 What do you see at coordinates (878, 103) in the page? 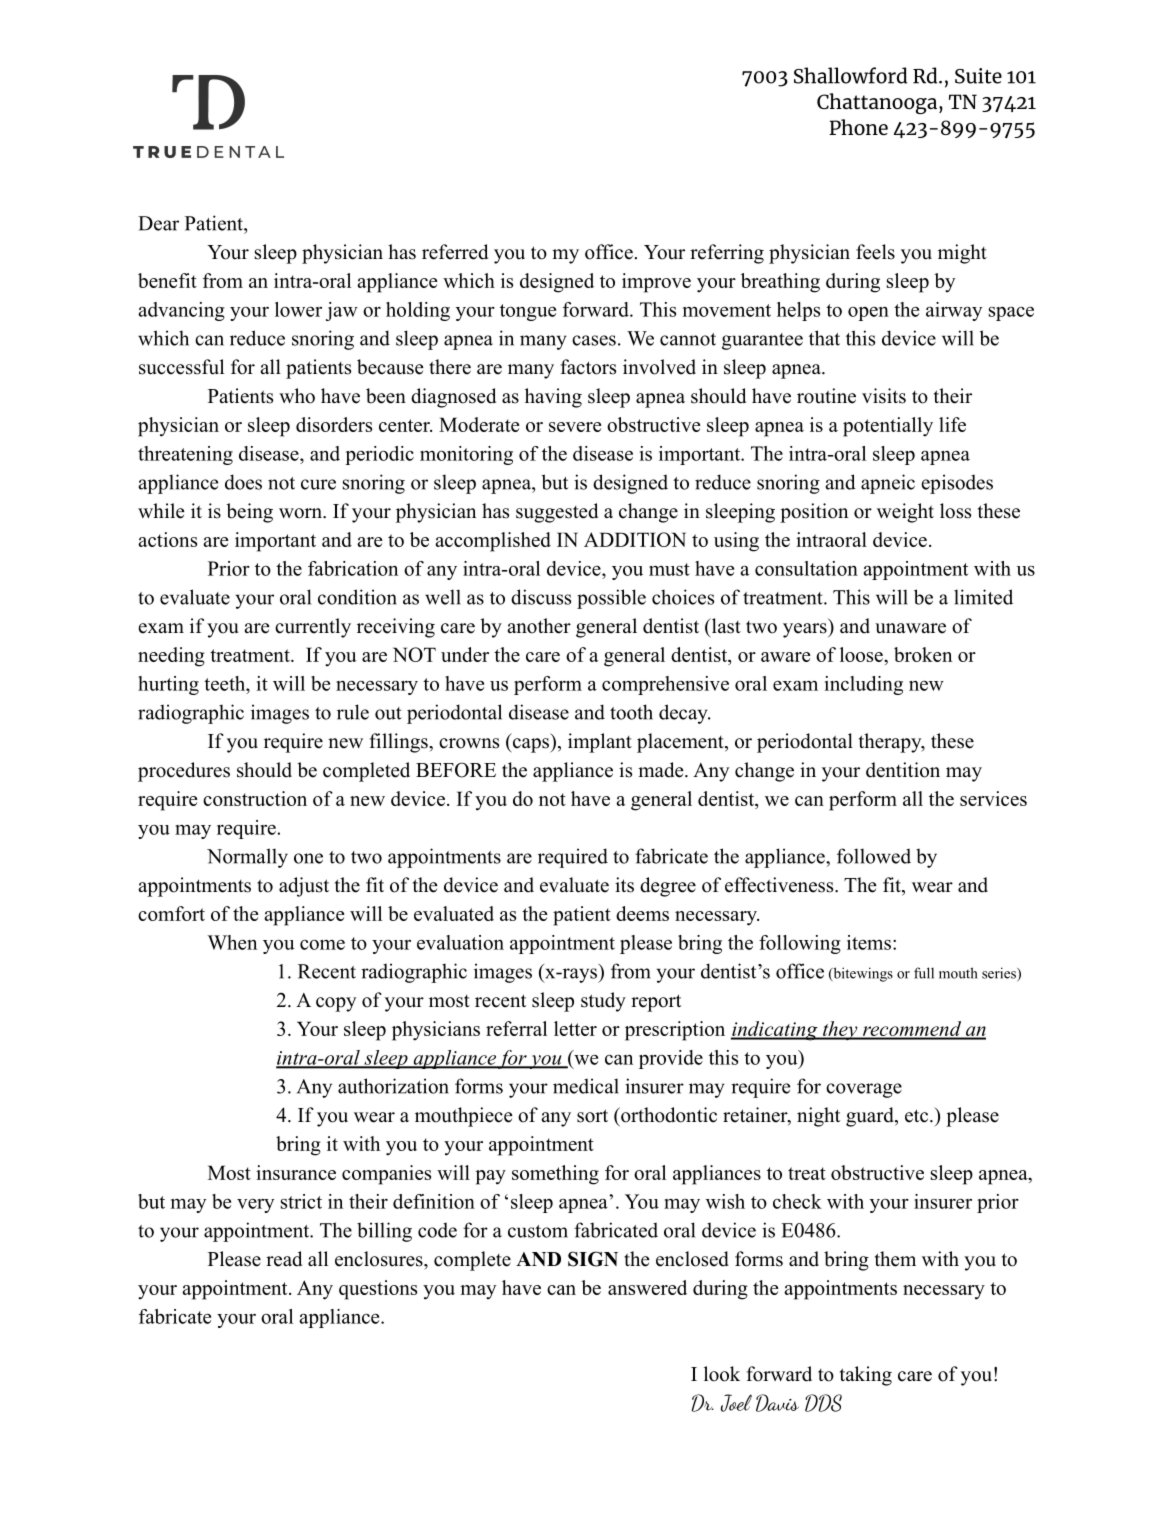
I see `Chattanooga` at bounding box center [878, 103].
